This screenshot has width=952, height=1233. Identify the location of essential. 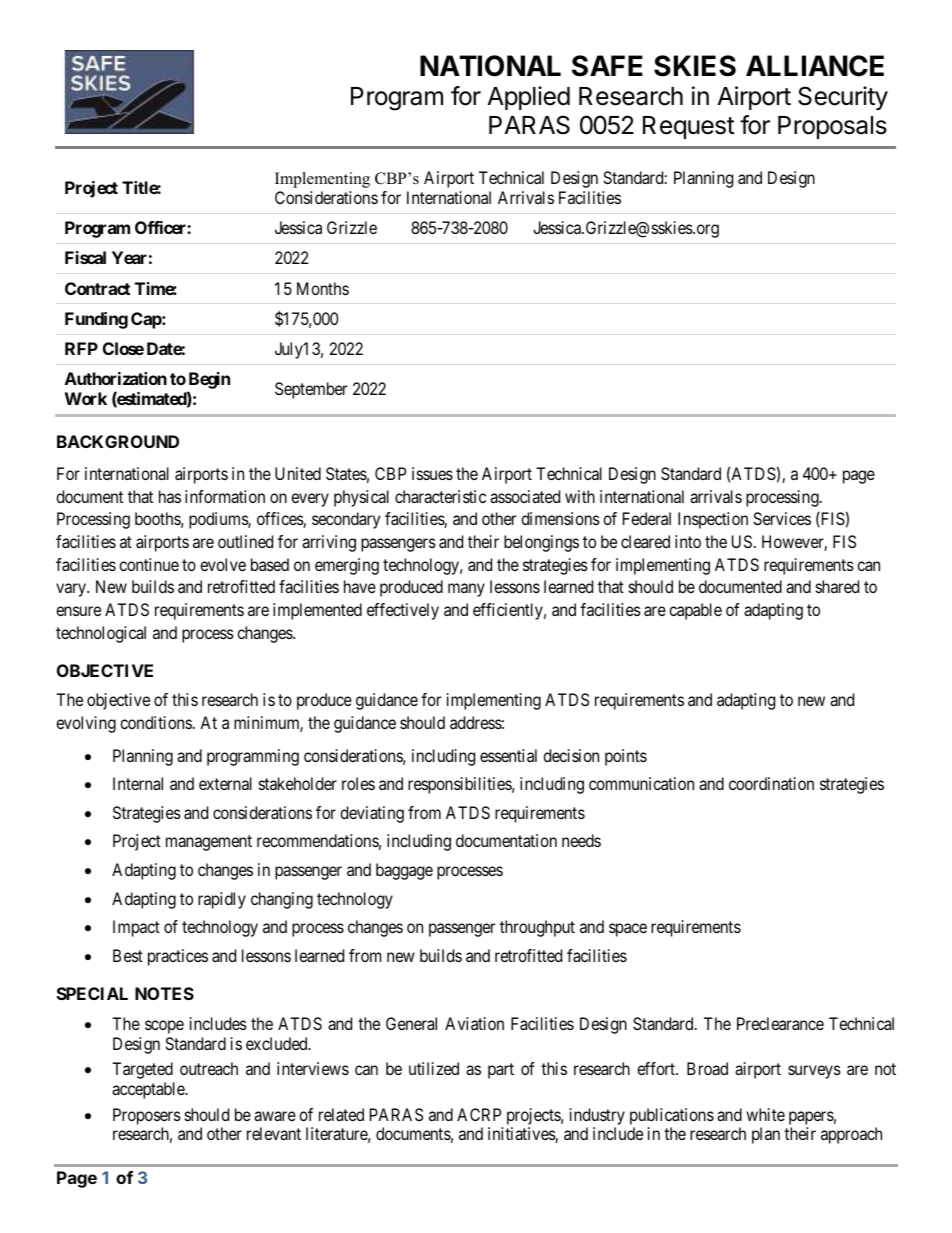
(508, 755).
